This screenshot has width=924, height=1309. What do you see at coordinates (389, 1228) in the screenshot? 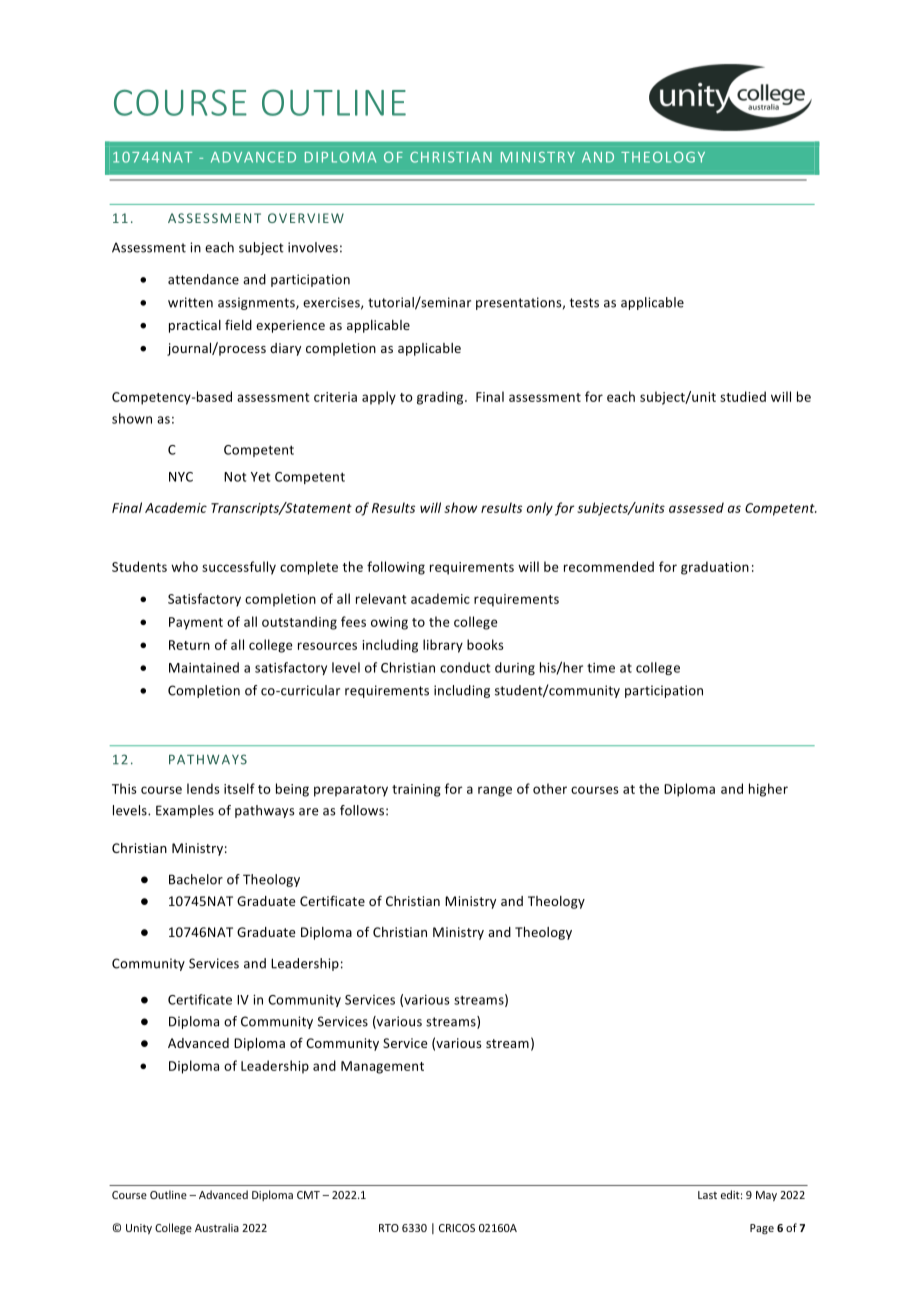
I see `RTO` at bounding box center [389, 1228].
